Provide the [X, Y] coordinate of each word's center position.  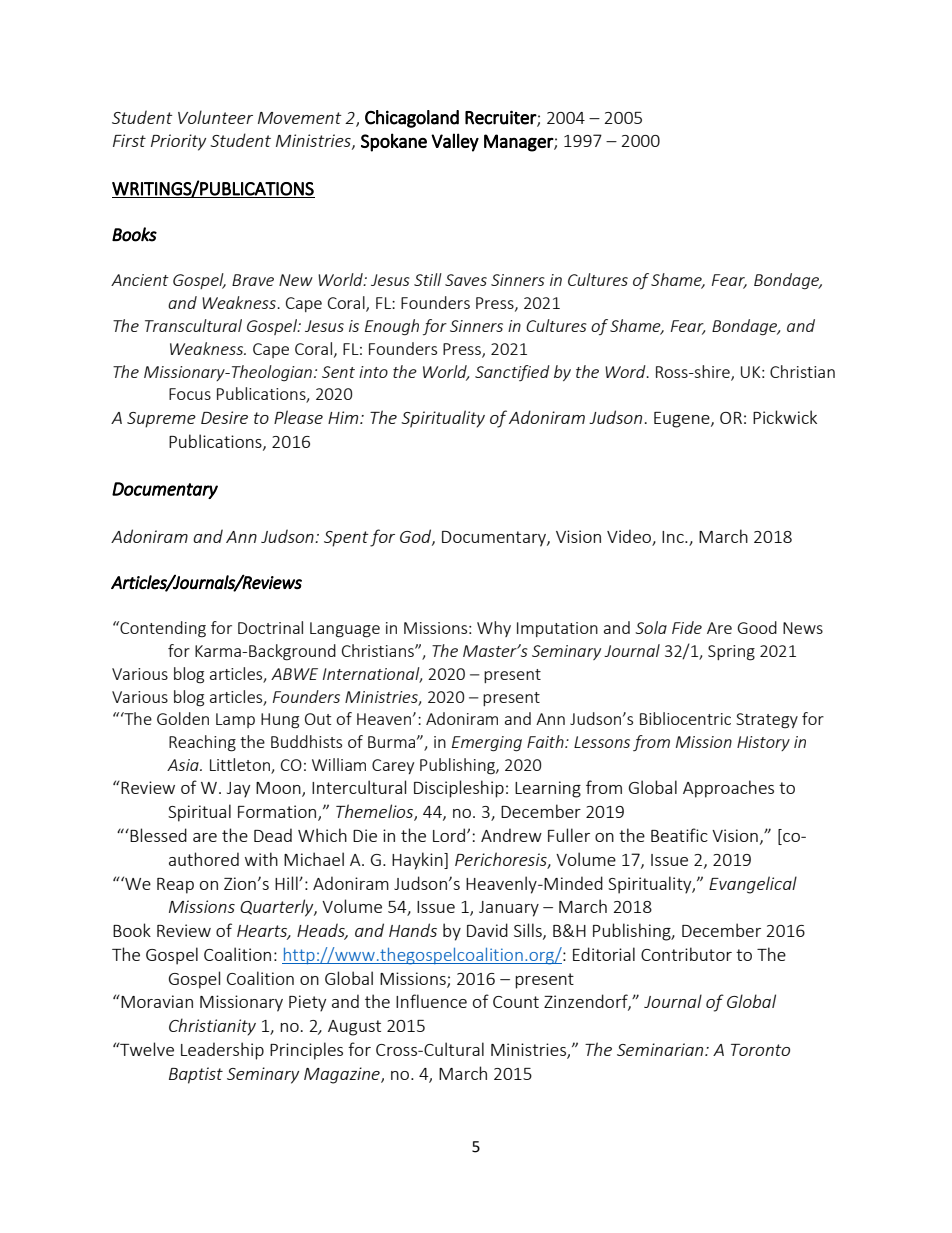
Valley [455, 142]
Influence [431, 1001]
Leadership [222, 1051]
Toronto [760, 1050]
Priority [178, 142]
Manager [519, 143]
